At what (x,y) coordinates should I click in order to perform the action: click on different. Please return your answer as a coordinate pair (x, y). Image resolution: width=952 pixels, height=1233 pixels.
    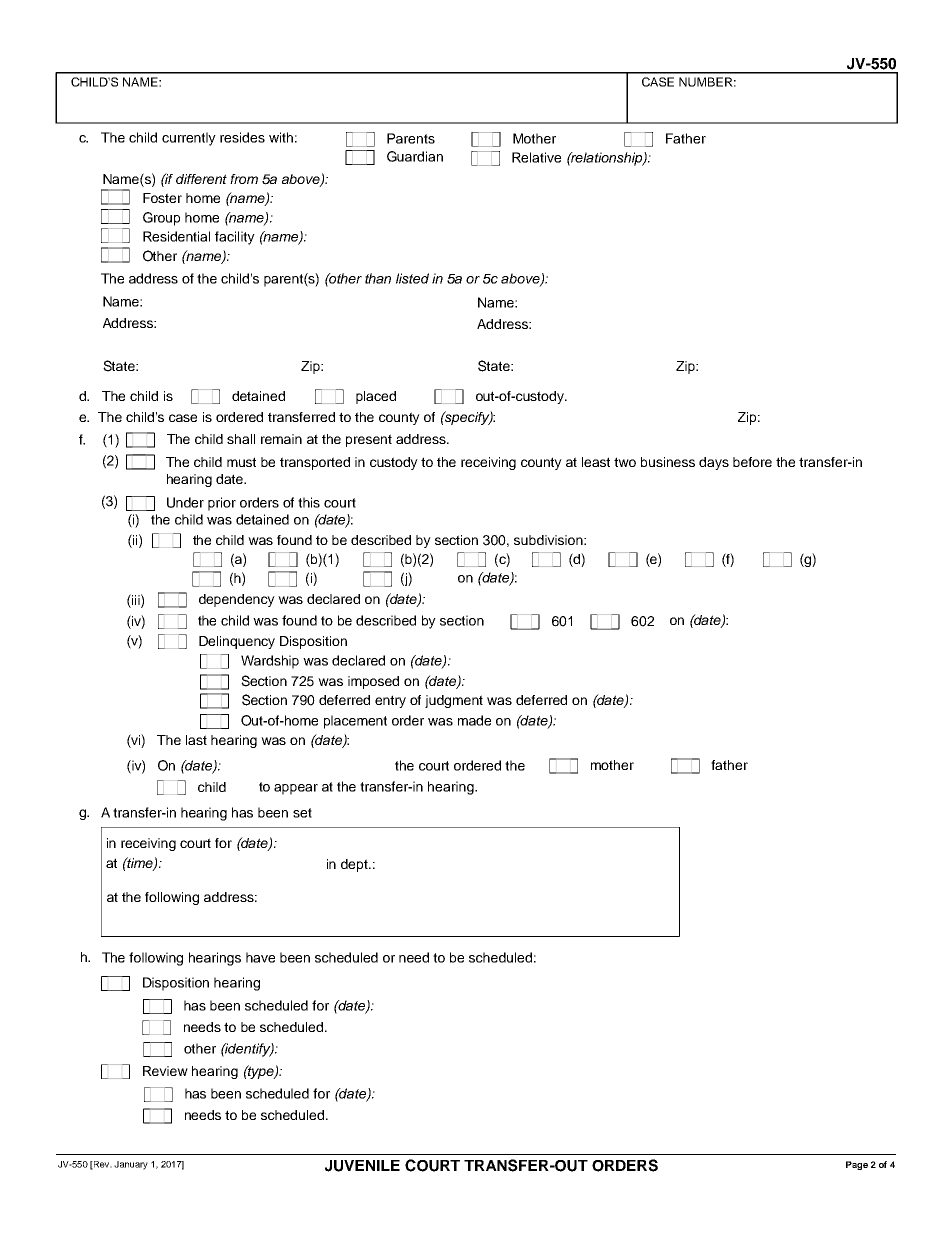
    Looking at the image, I should click on (201, 179).
